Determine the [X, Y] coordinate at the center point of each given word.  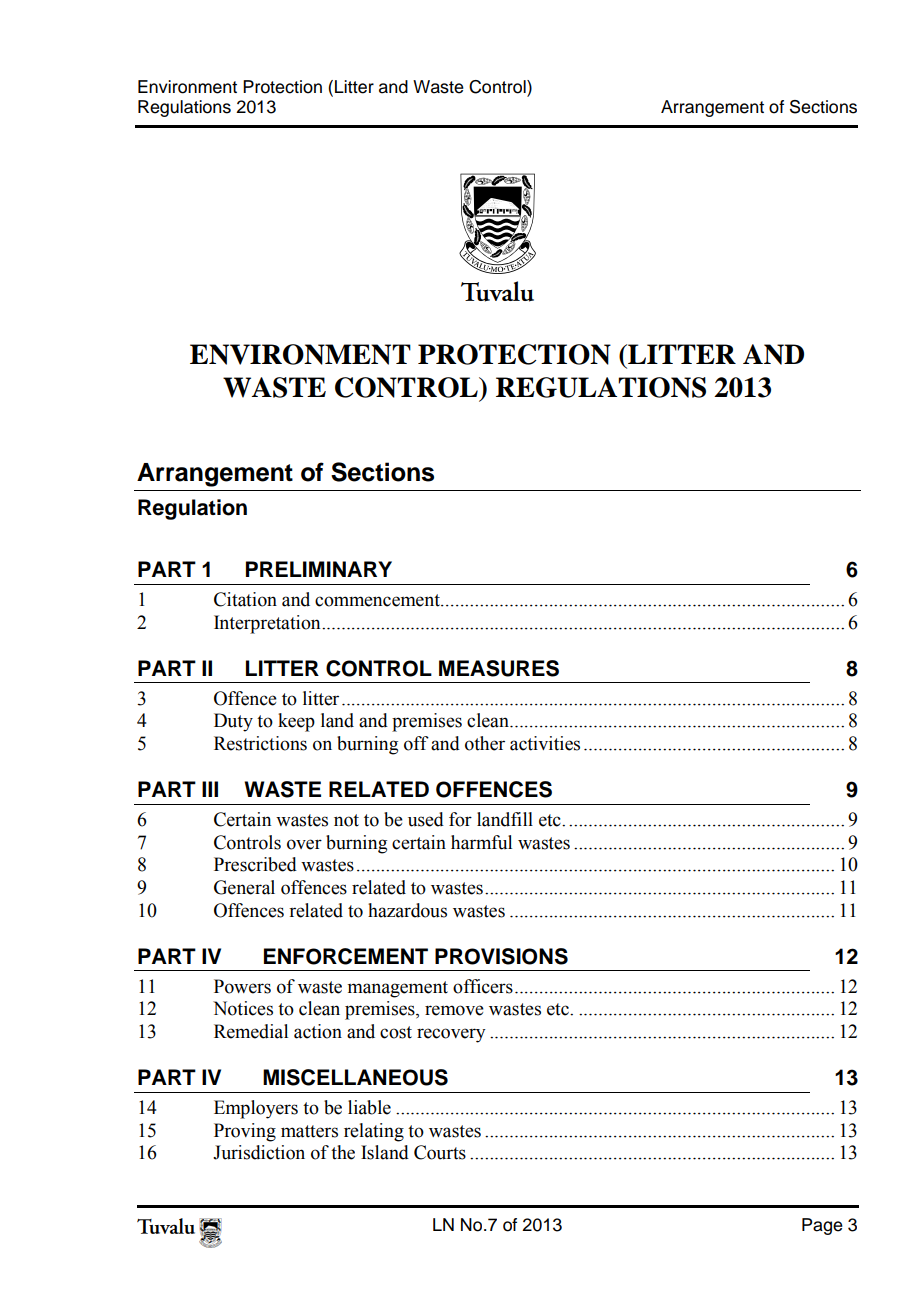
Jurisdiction [259, 1152]
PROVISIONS [501, 956]
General [244, 887]
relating [374, 1132]
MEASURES [499, 668]
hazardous [407, 910]
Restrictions [260, 743]
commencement [378, 600]
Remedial [251, 1031]
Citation [245, 599]
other [485, 743]
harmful [481, 842]
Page [822, 1226]
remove [454, 1010]
